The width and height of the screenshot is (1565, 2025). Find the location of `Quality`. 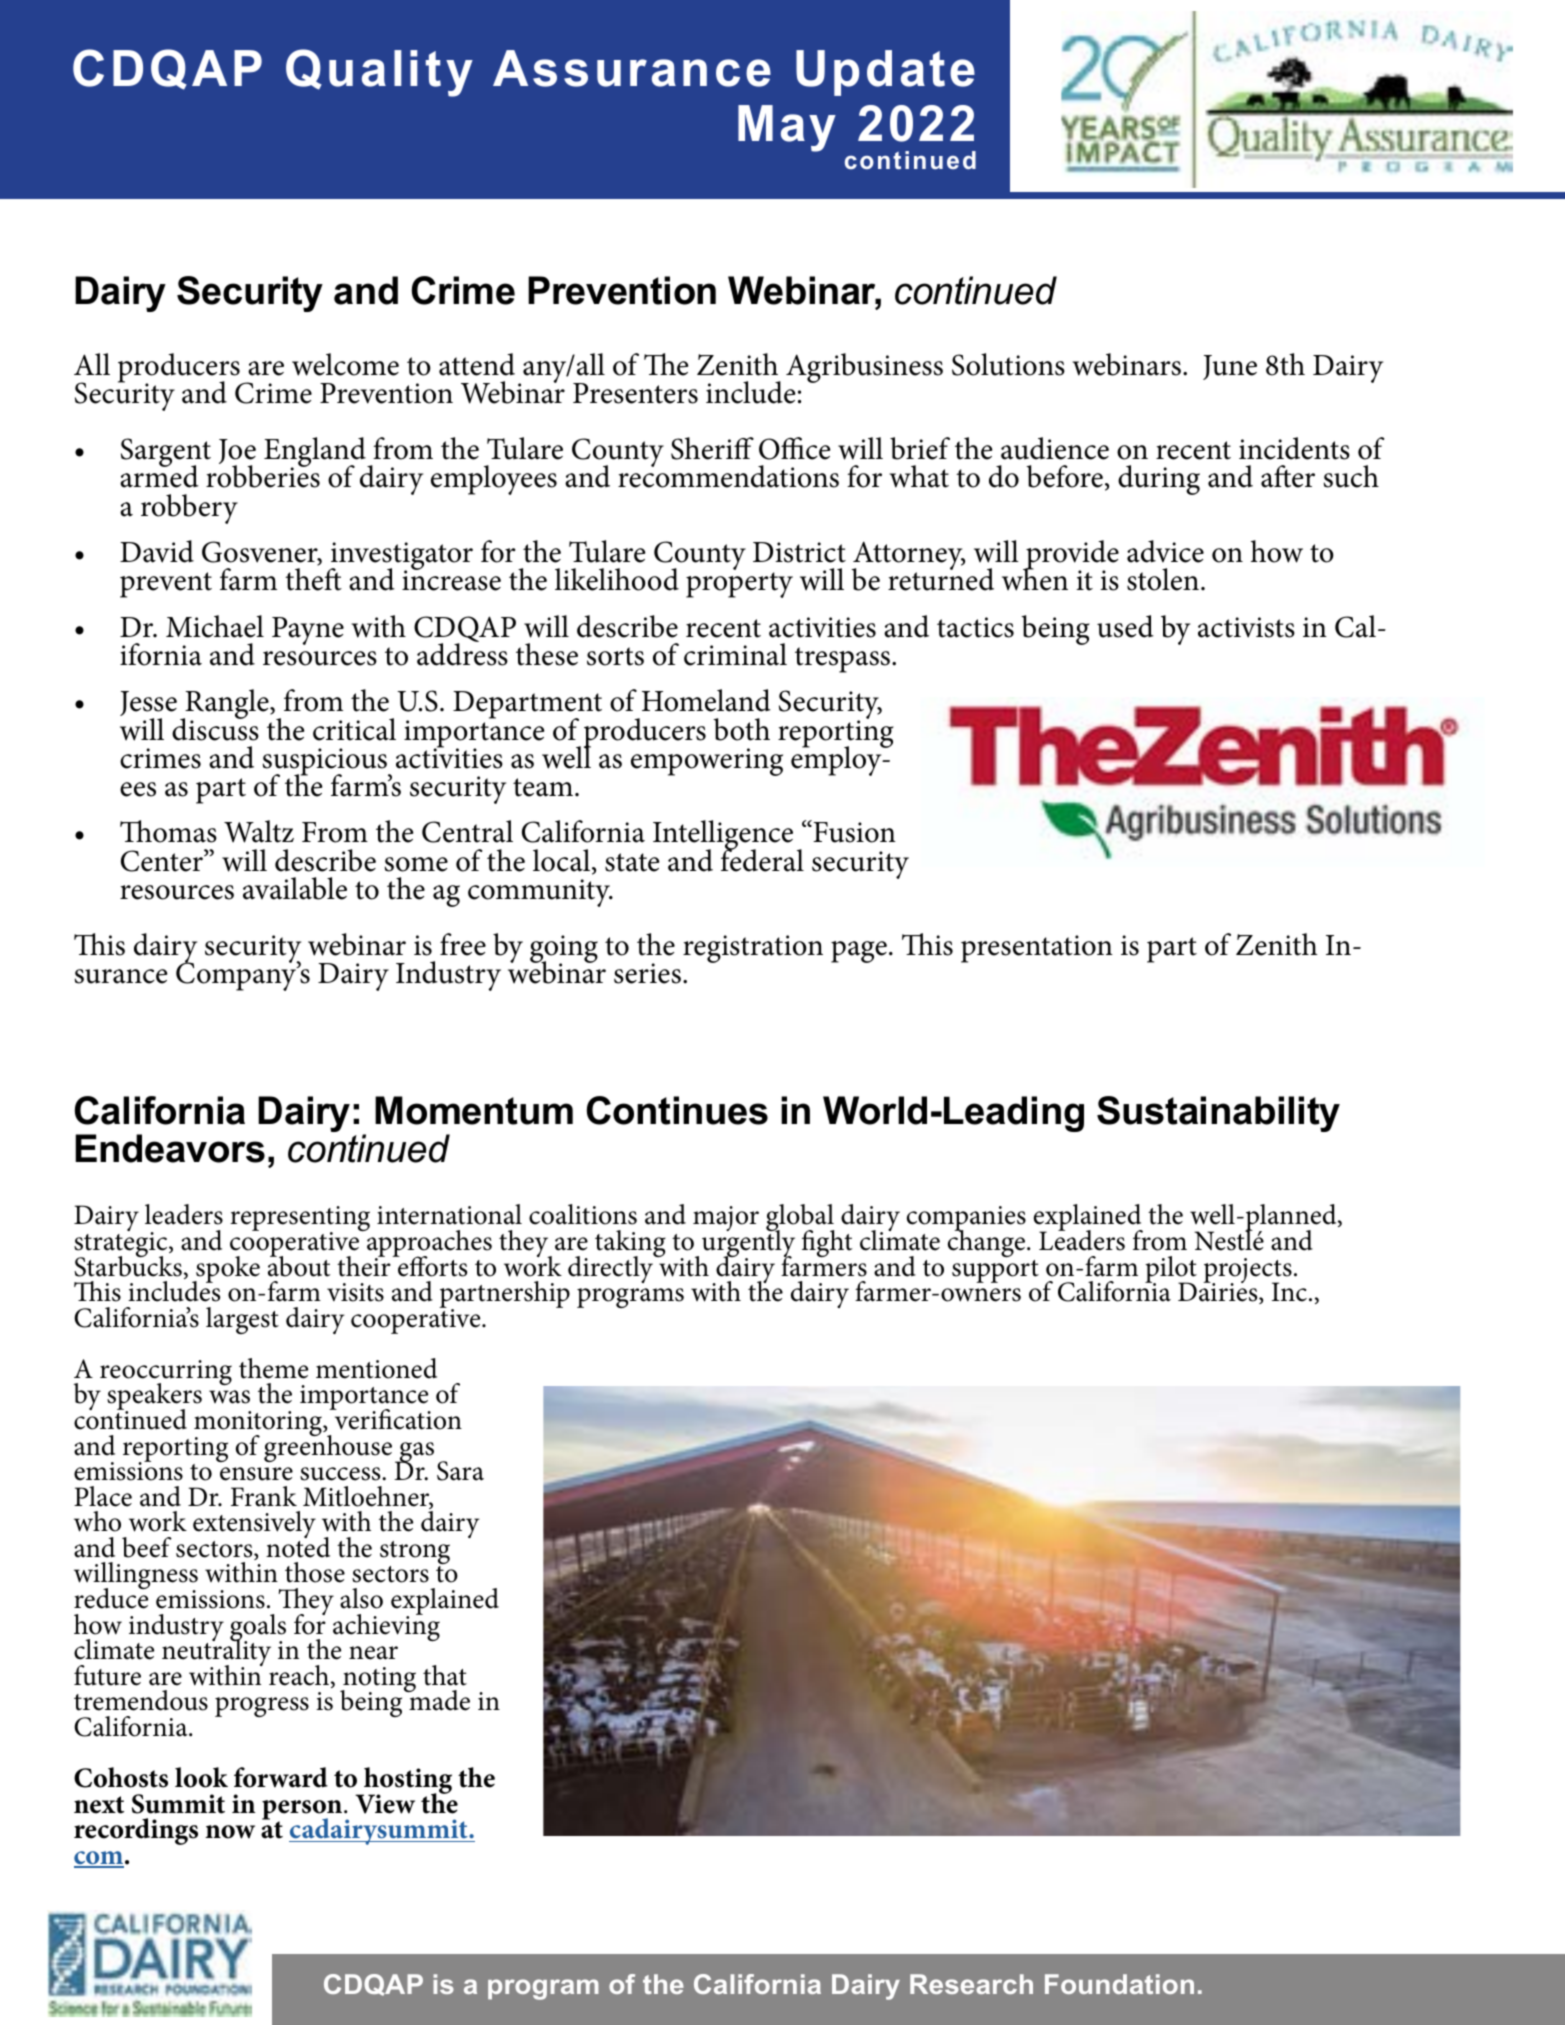

Quality is located at coordinates (379, 73).
